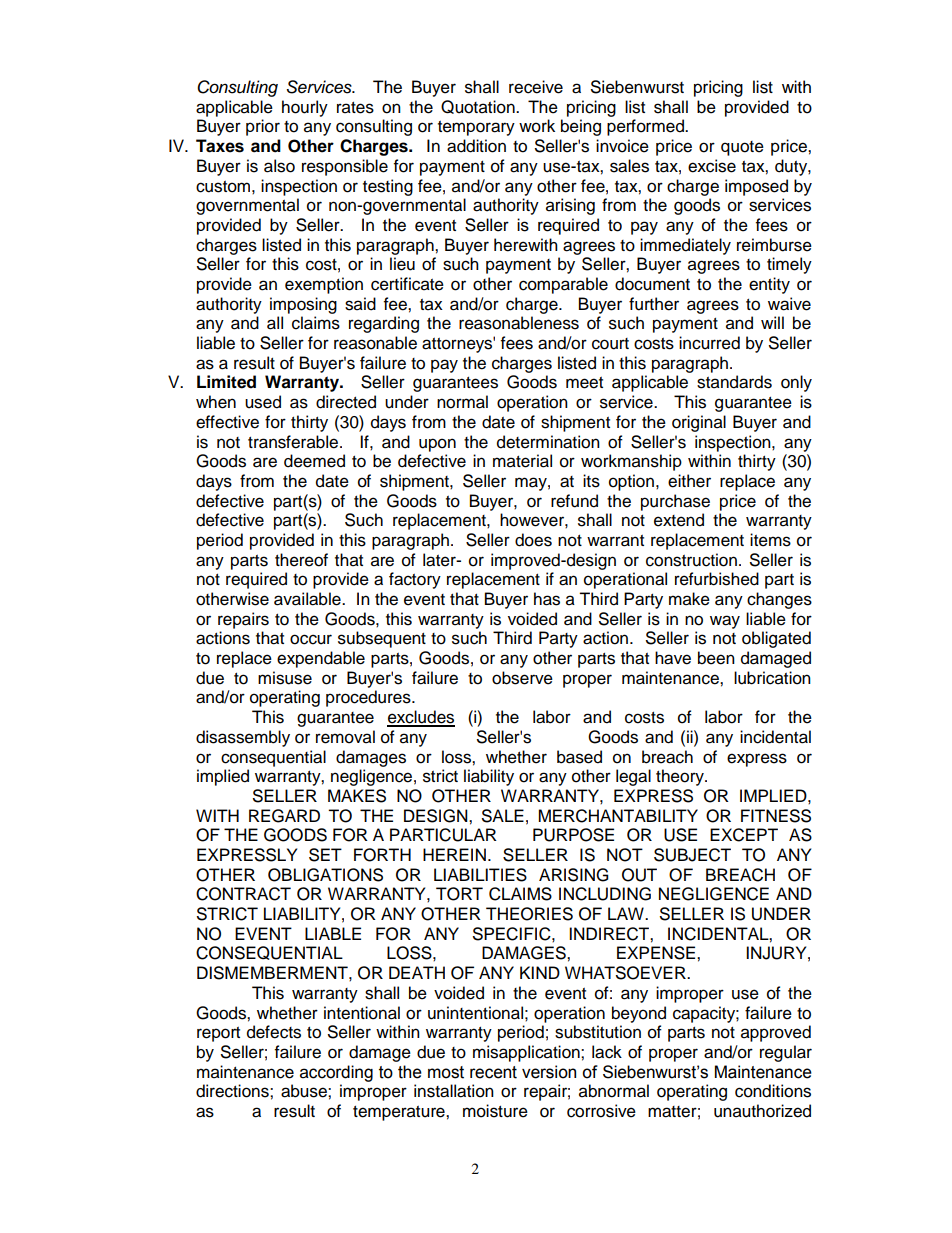  I want to click on recent, so click(493, 1072).
